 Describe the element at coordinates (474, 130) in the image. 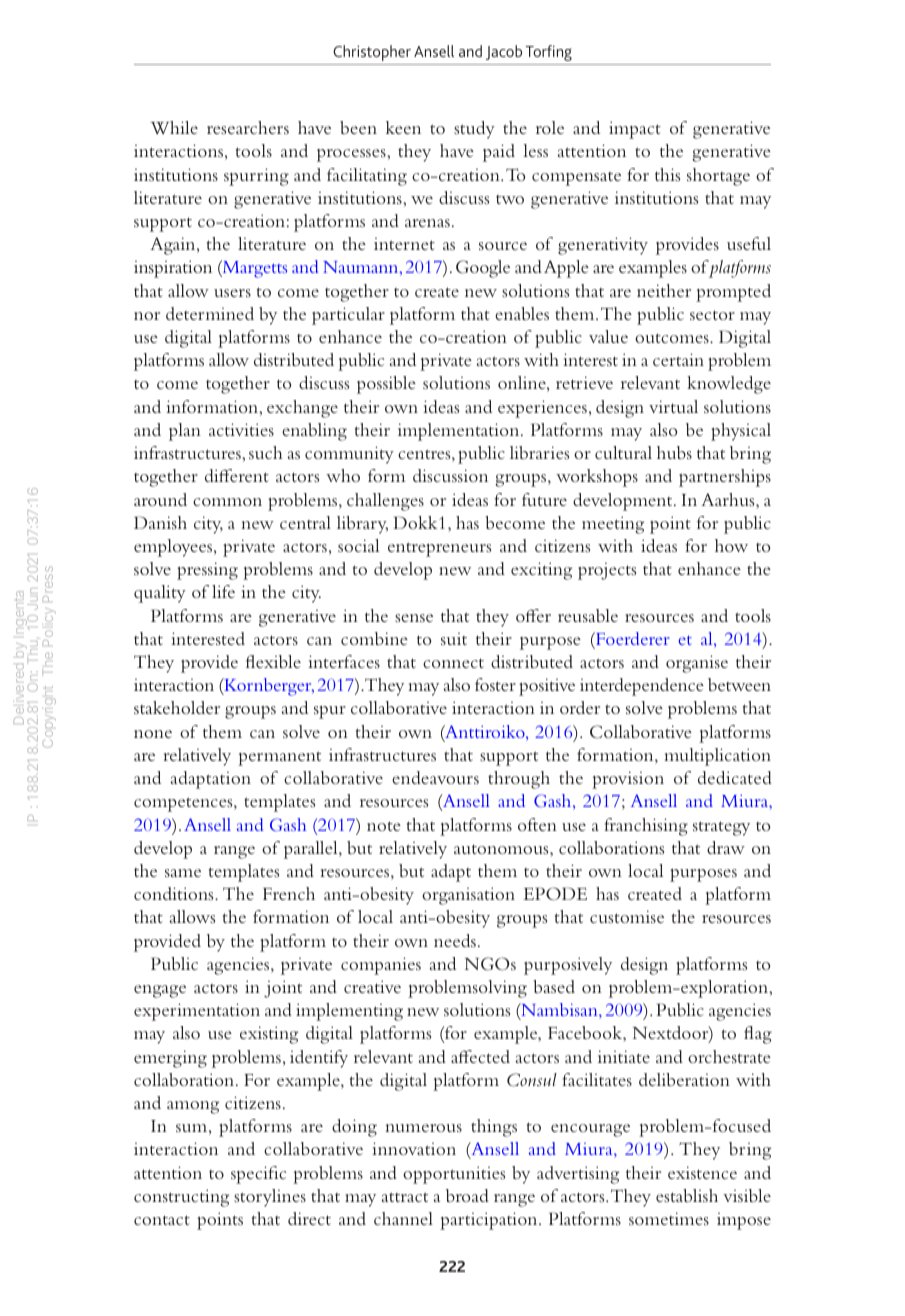

I see `study` at that location.
